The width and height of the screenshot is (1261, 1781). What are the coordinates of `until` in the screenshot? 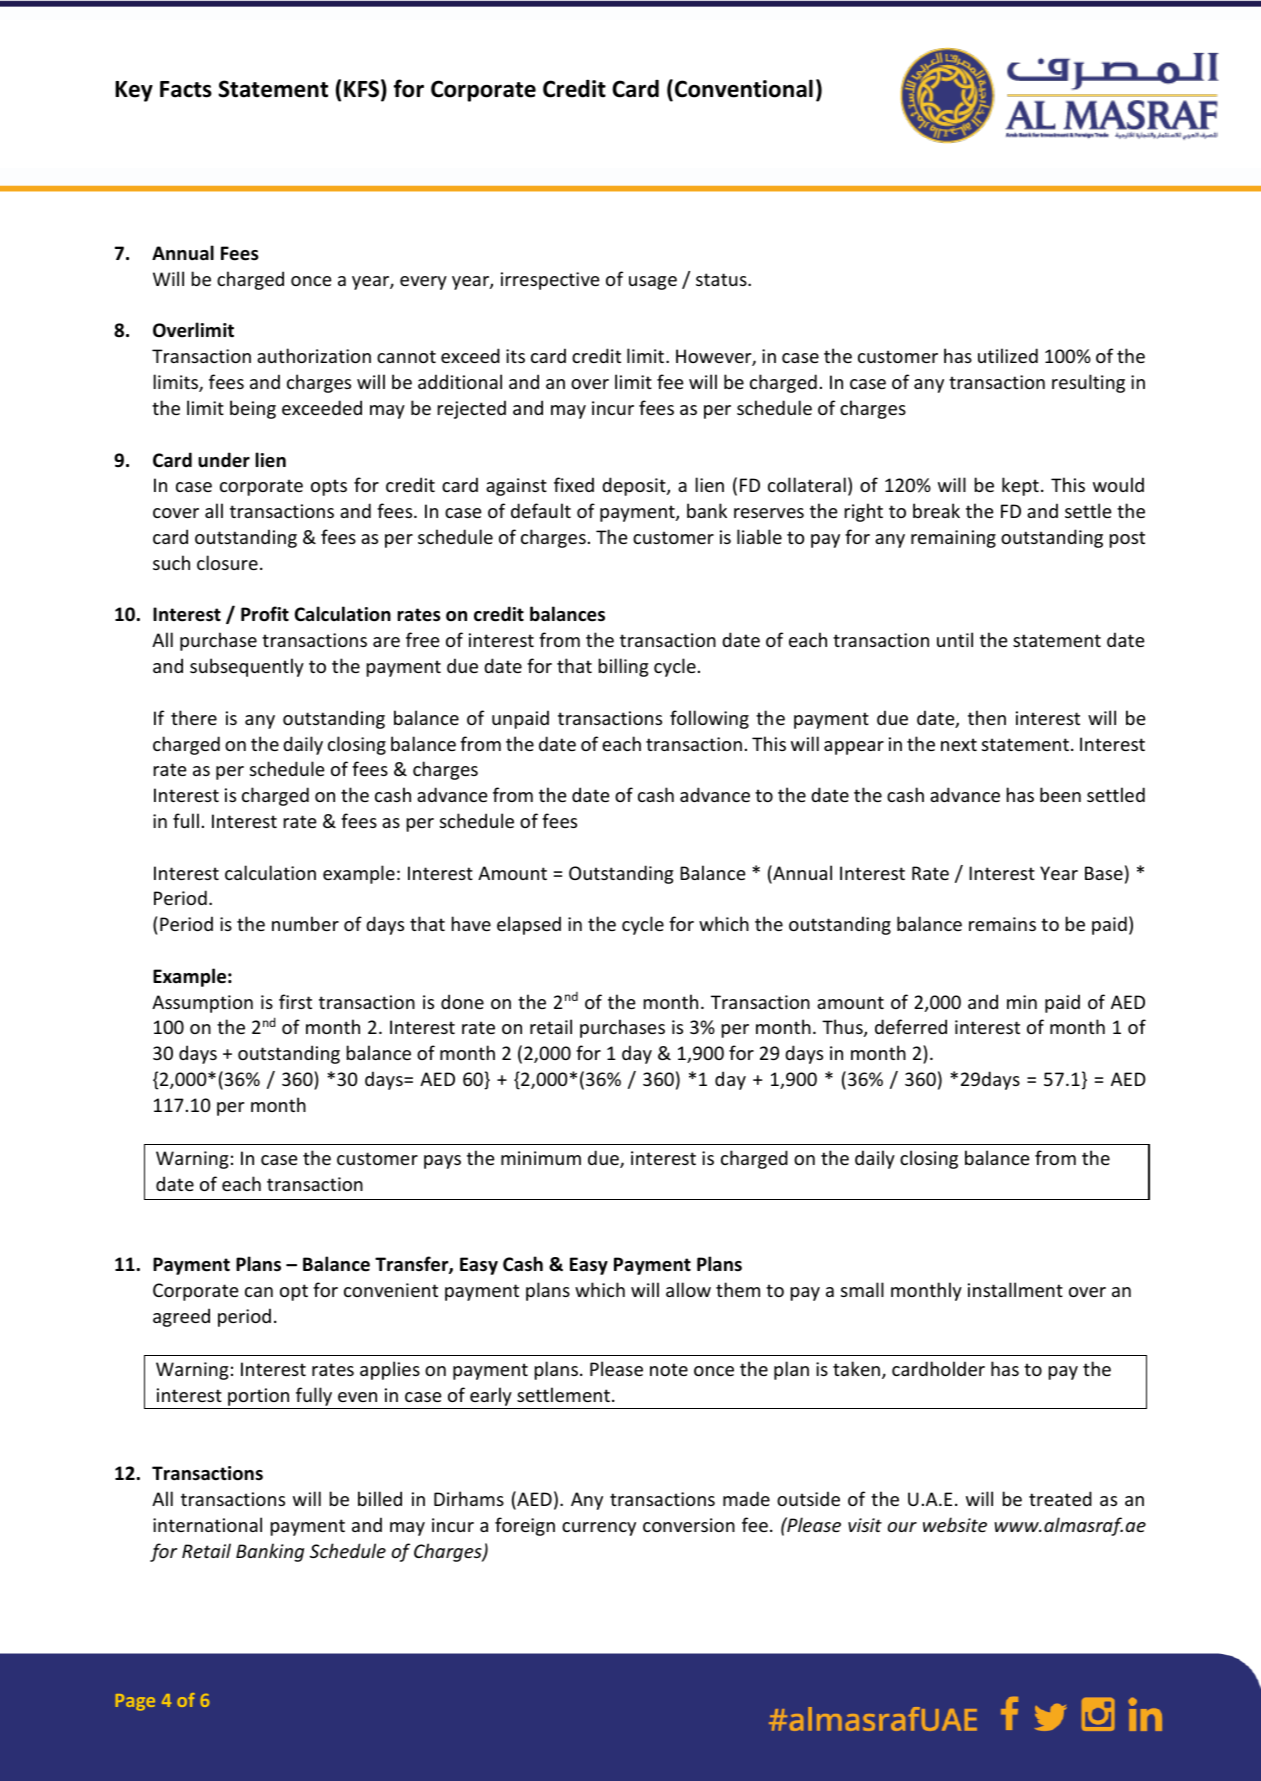 It's located at (955, 639).
